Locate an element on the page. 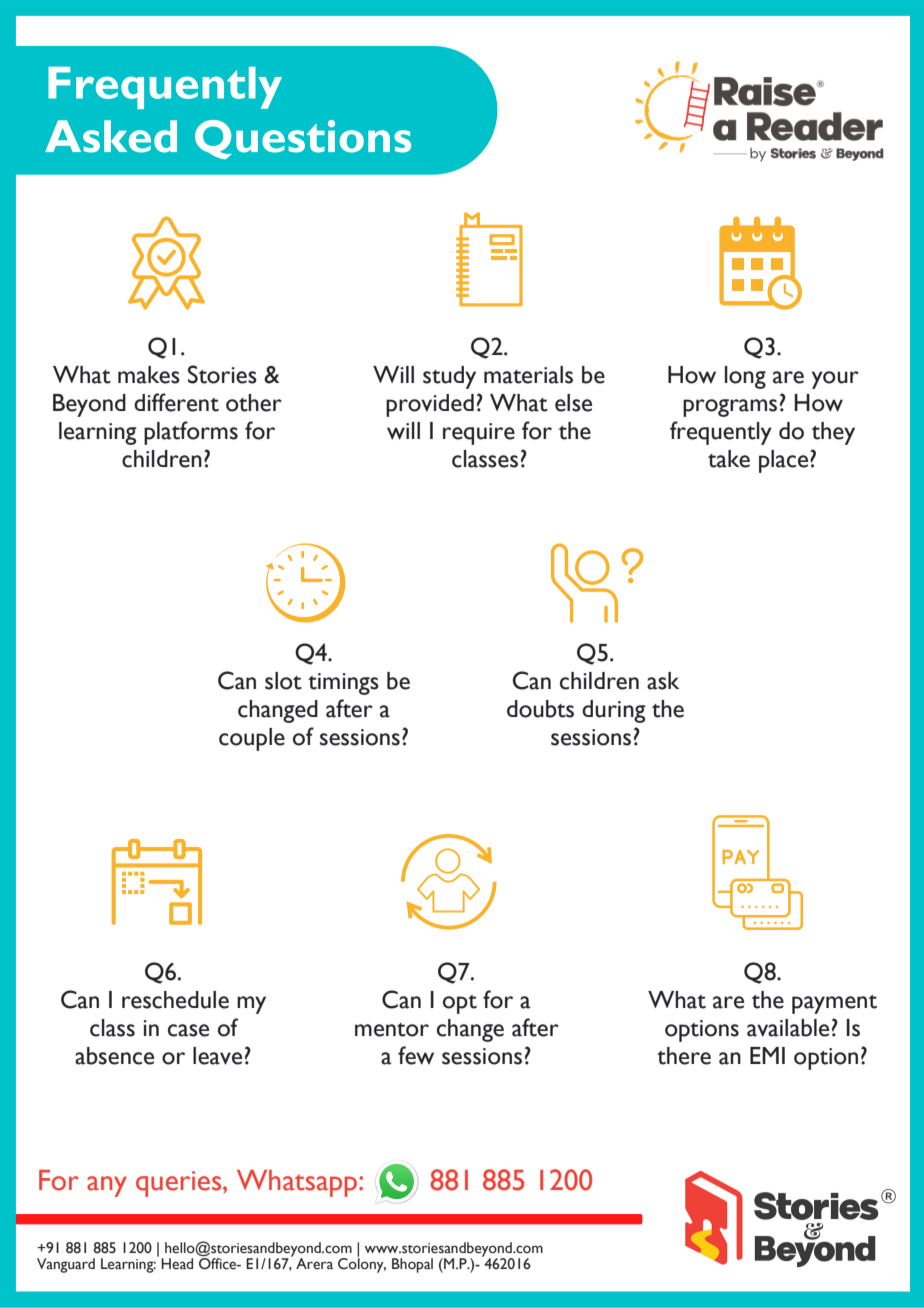 The image size is (924, 1308). require is located at coordinates (479, 434).
